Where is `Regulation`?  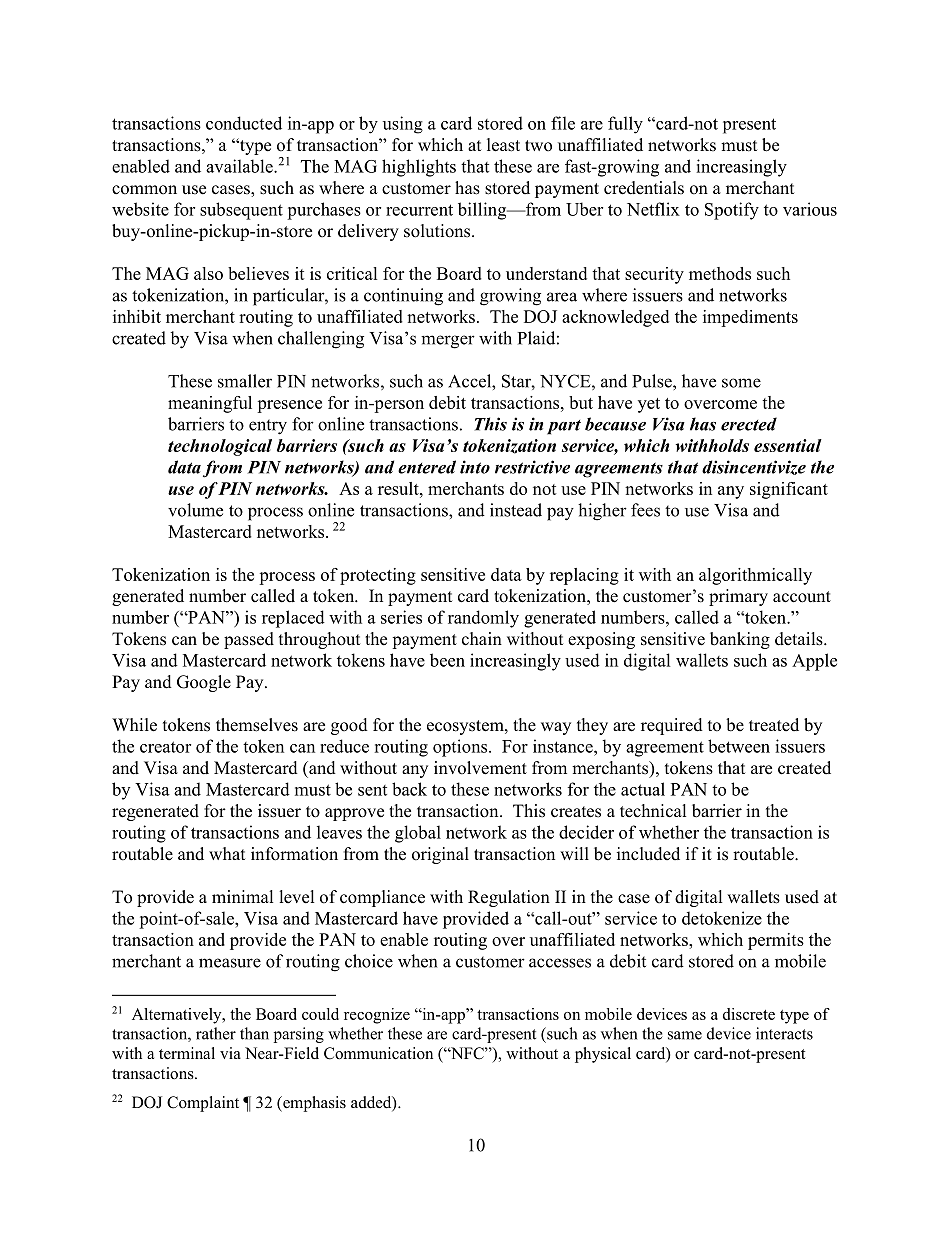
Regulation is located at coordinates (509, 898).
